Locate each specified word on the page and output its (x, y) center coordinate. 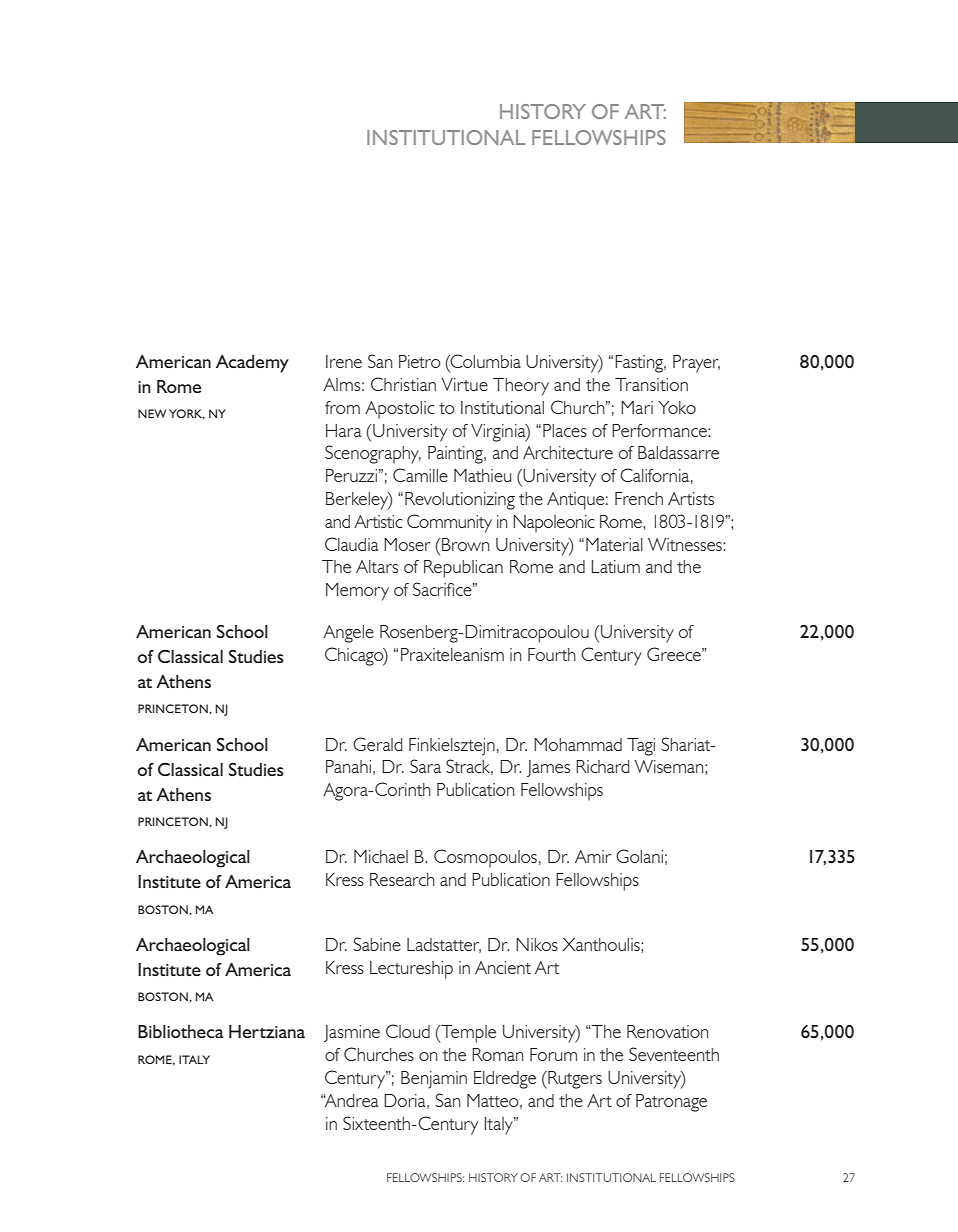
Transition (651, 384)
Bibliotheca (180, 1031)
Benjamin (434, 1080)
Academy (252, 364)
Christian (403, 384)
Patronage (671, 1103)
